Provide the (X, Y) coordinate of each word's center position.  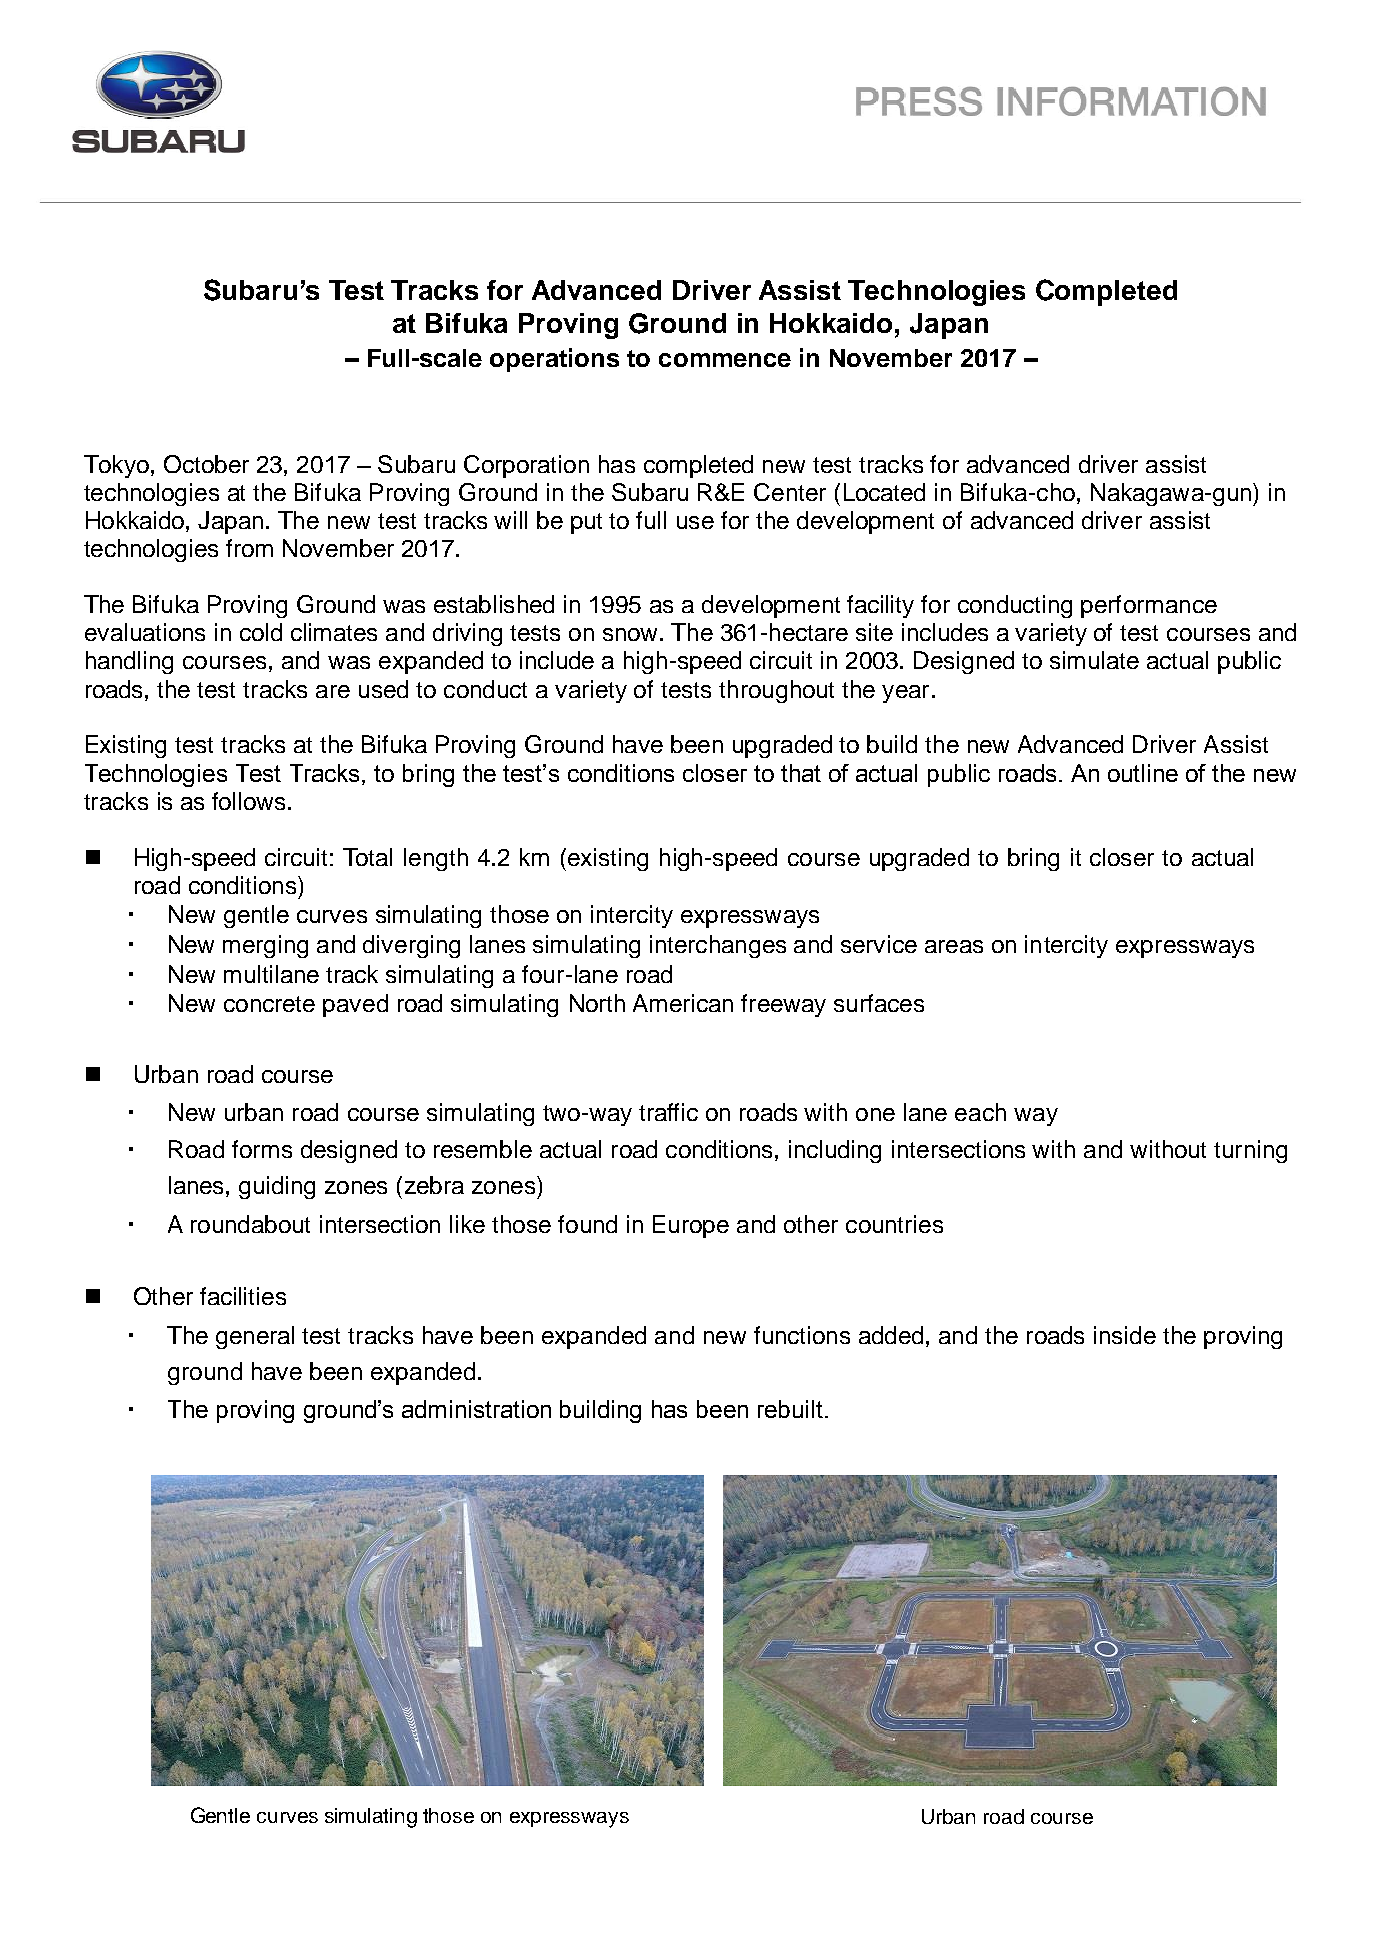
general (255, 1337)
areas (954, 946)
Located (884, 492)
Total (367, 857)
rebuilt (790, 1409)
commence (725, 360)
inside (1125, 1335)
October (206, 464)
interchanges (718, 946)
